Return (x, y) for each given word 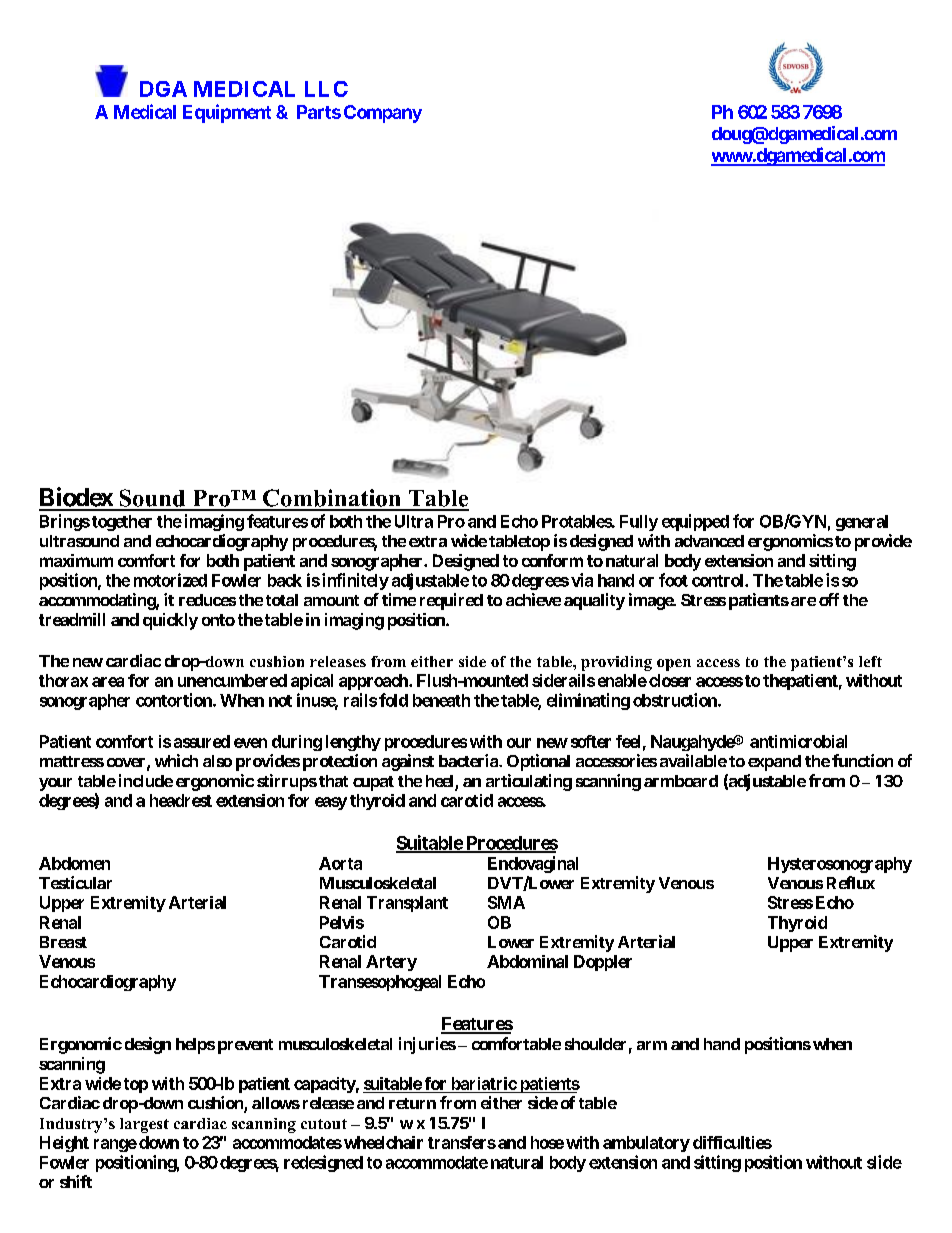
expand (774, 763)
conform (552, 560)
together (122, 523)
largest (144, 1125)
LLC (326, 89)
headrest (181, 800)
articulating (529, 782)
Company (383, 114)
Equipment (227, 113)
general (862, 523)
